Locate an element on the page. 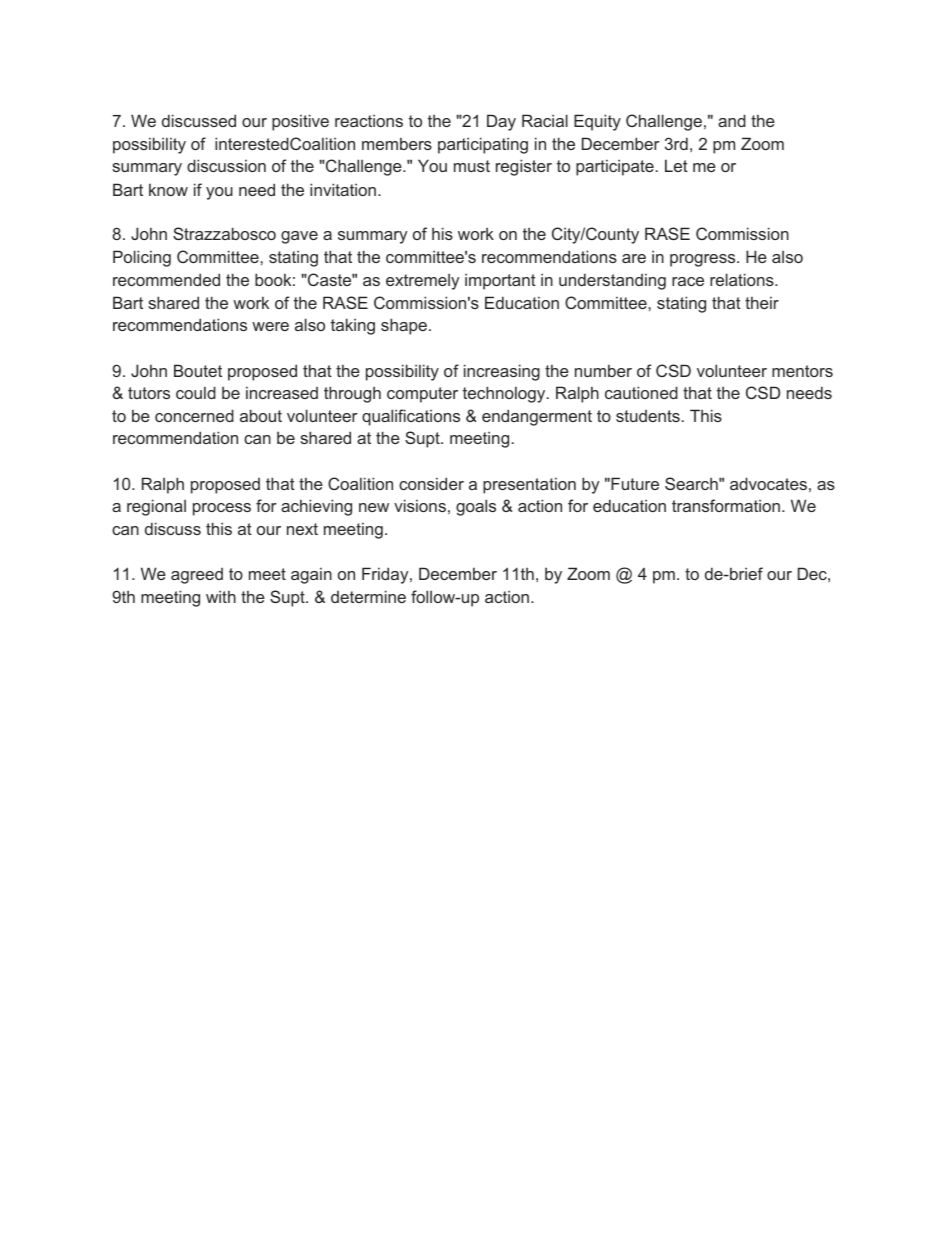 This page has height=1233, width=952. Let is located at coordinates (676, 165).
